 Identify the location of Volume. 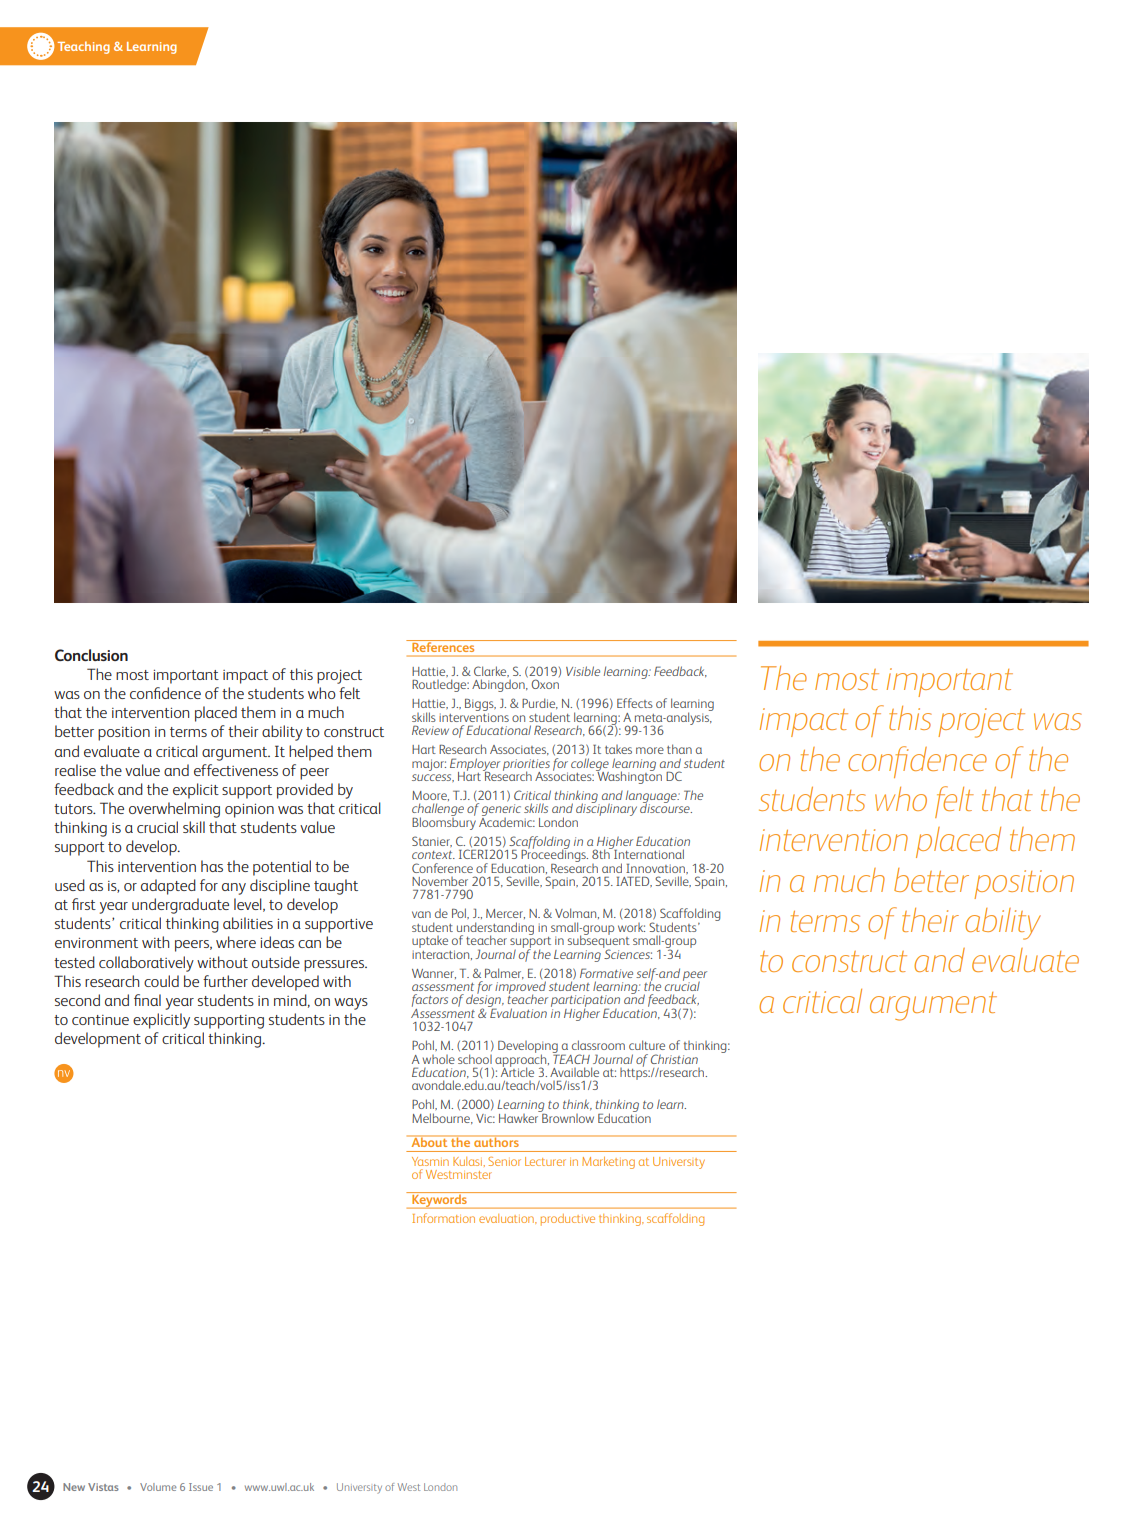
(158, 1487).
